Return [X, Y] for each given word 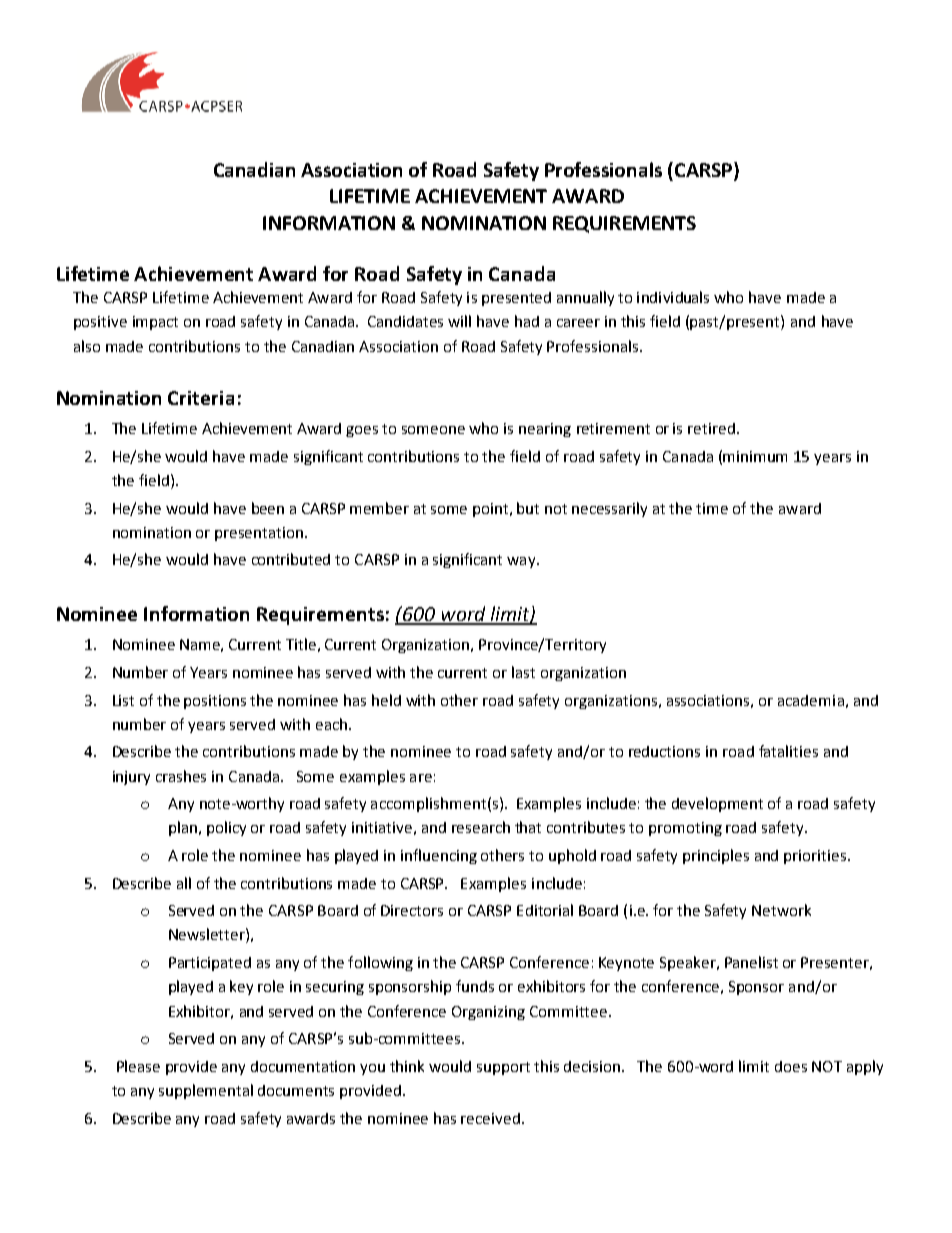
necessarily [609, 509]
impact [155, 323]
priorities [816, 857]
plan [184, 828]
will [459, 321]
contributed [291, 559]
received [490, 1118]
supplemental [206, 1091]
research [481, 827]
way [522, 562]
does [791, 1066]
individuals [673, 297]
